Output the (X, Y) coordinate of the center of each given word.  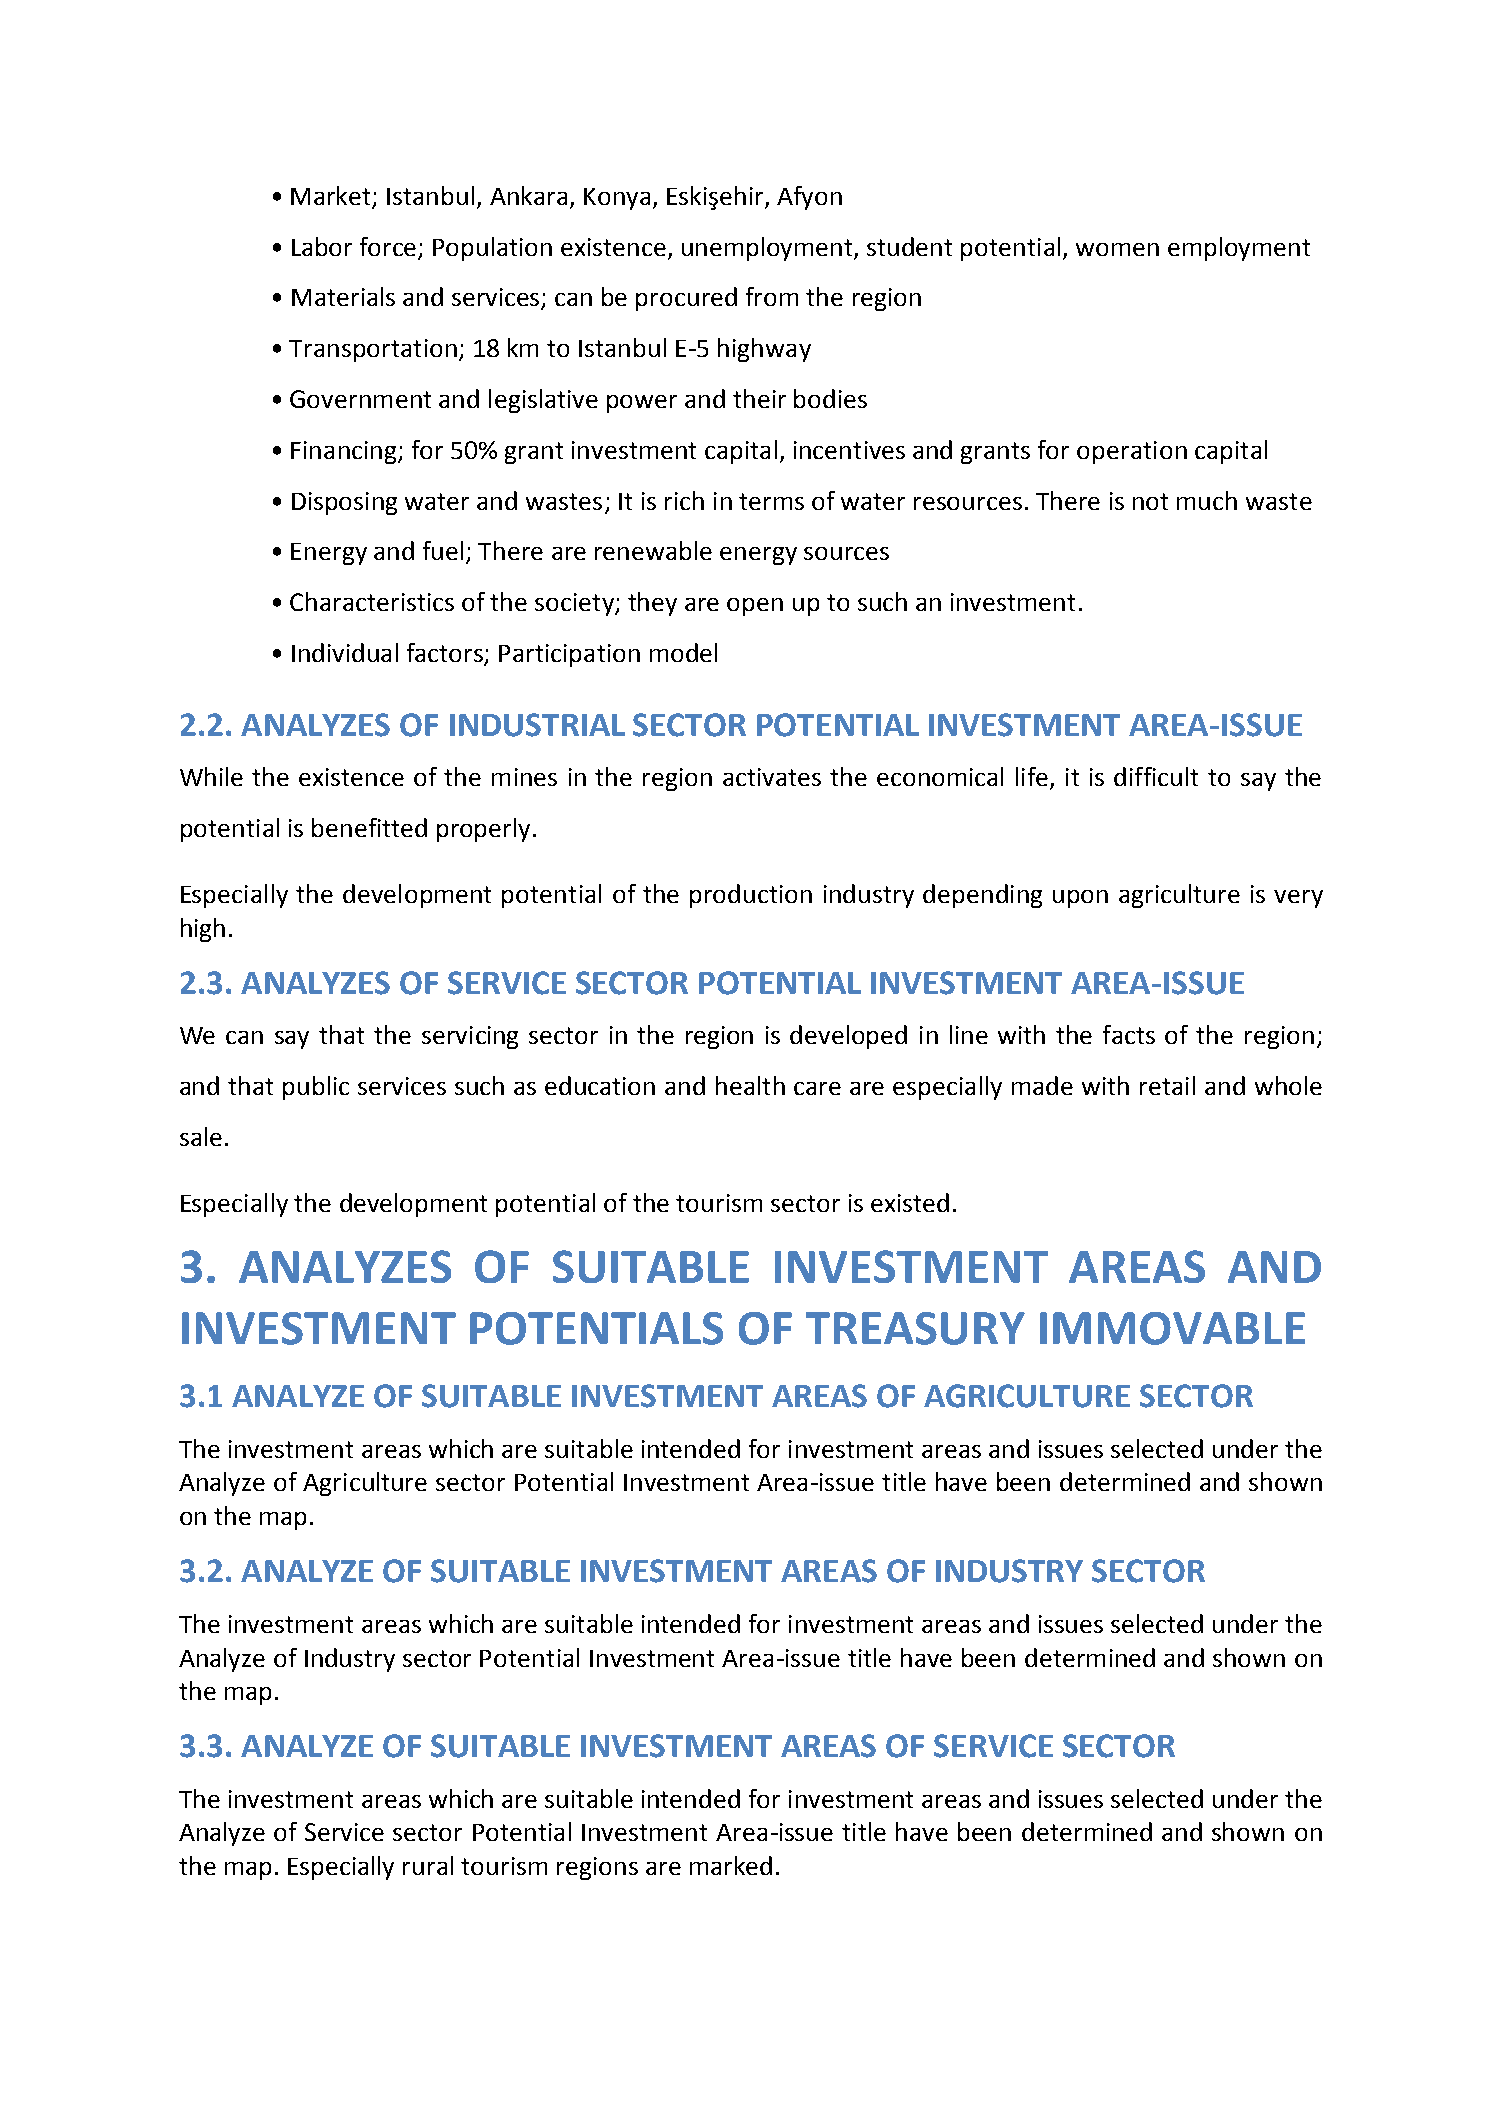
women (1117, 249)
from (772, 296)
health (750, 1085)
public (316, 1088)
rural (428, 1865)
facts (1129, 1034)
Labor (322, 246)
